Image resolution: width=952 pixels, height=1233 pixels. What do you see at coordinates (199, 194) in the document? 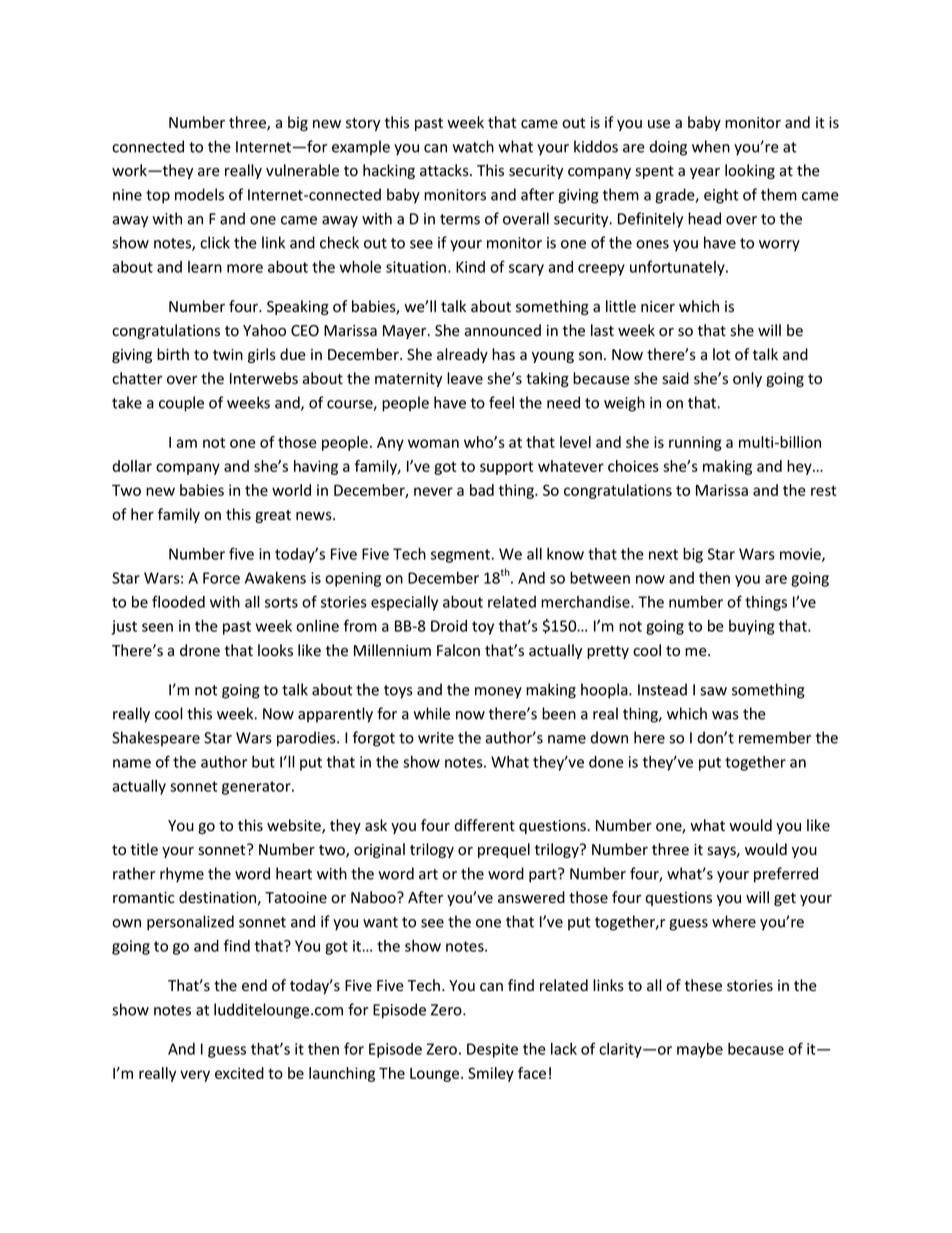
I see `models` at bounding box center [199, 194].
